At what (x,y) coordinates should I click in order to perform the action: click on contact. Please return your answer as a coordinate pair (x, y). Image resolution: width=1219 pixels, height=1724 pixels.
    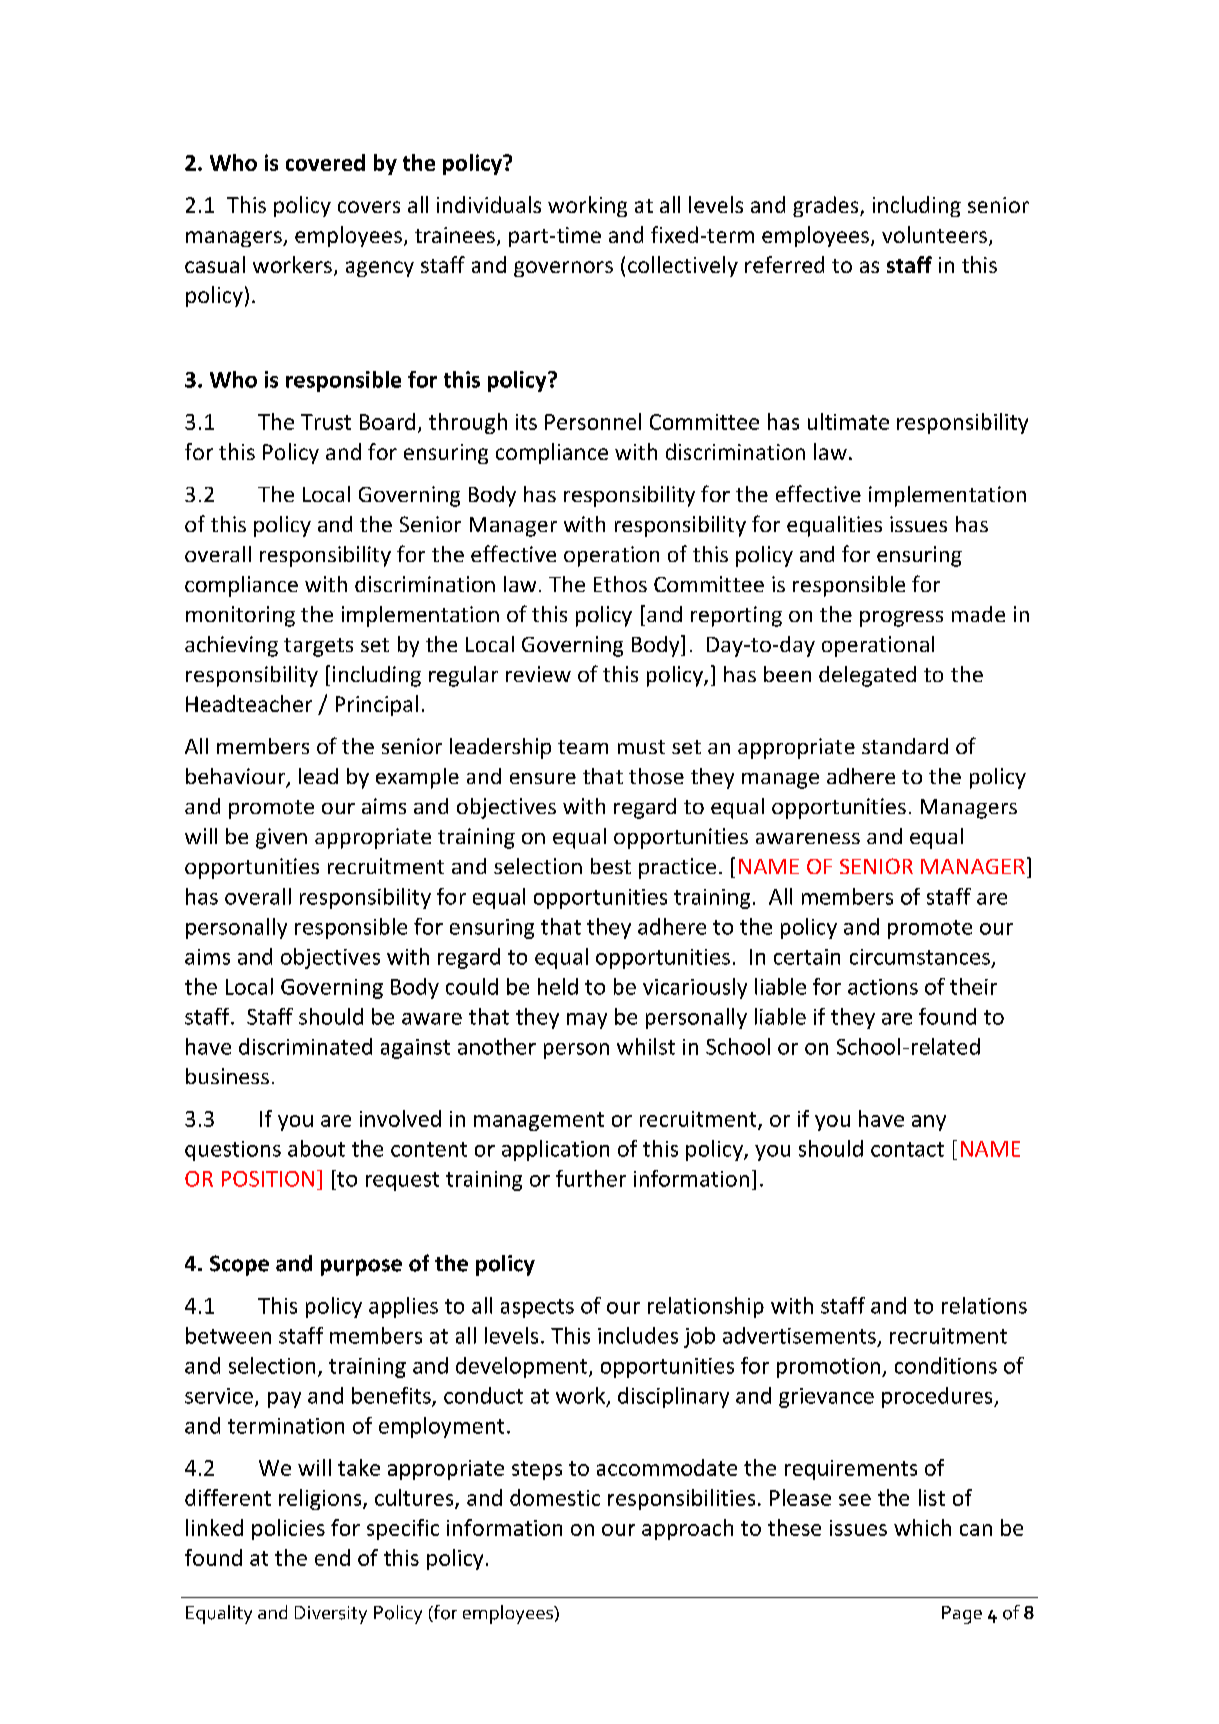
    Looking at the image, I should click on (907, 1149).
